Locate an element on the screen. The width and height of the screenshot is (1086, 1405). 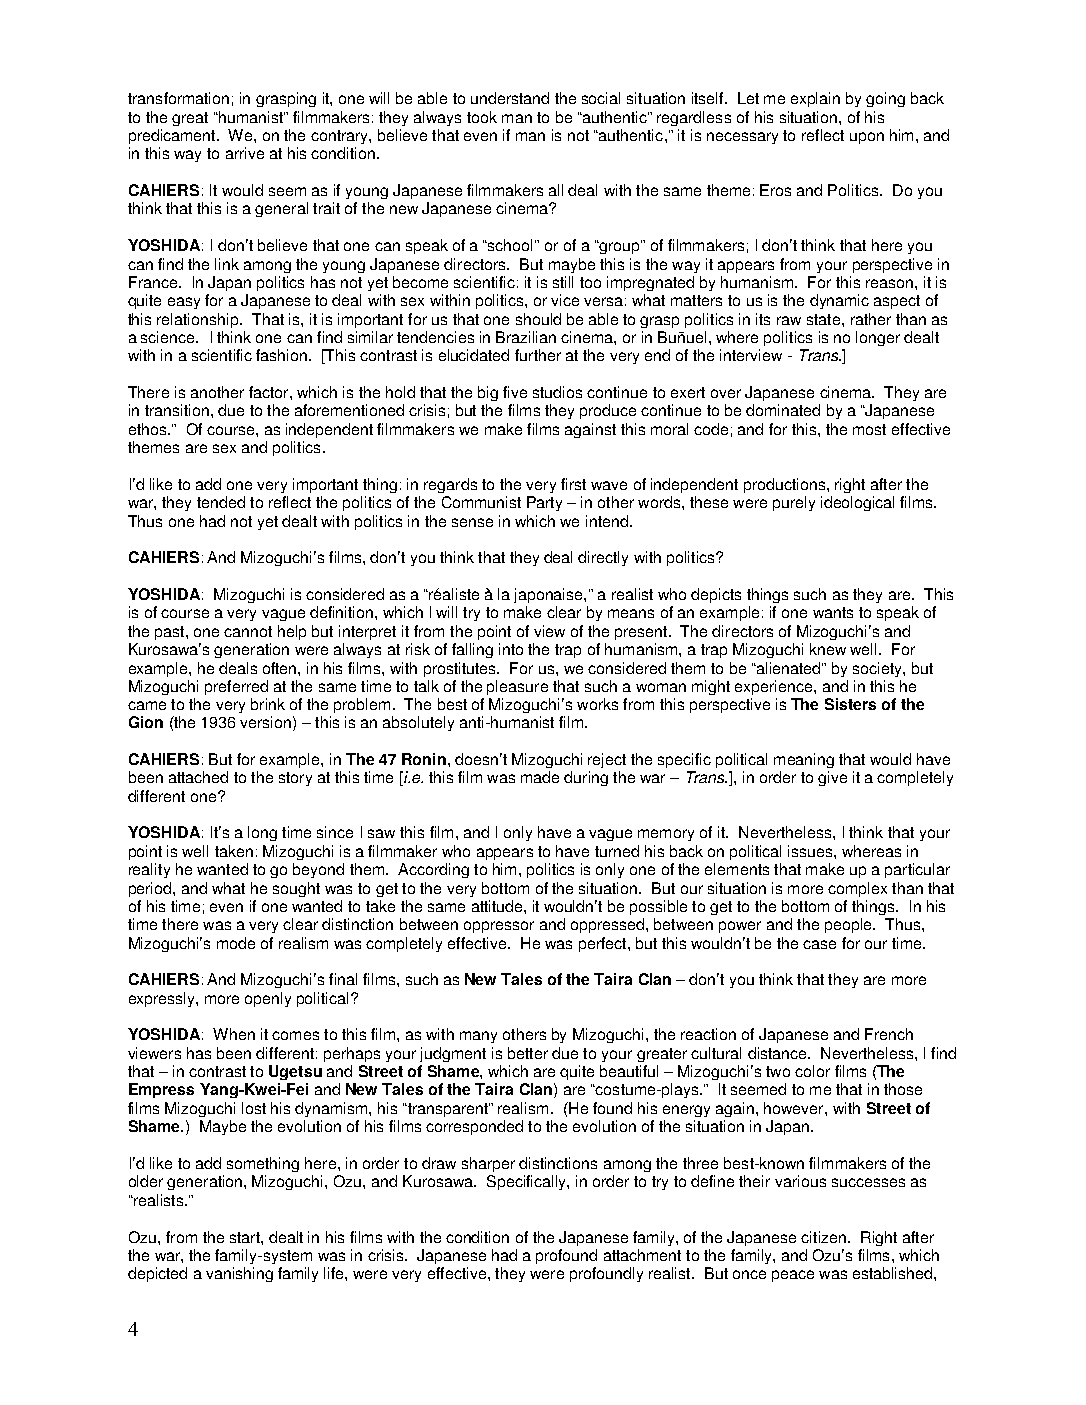
Sisters is located at coordinates (850, 704).
